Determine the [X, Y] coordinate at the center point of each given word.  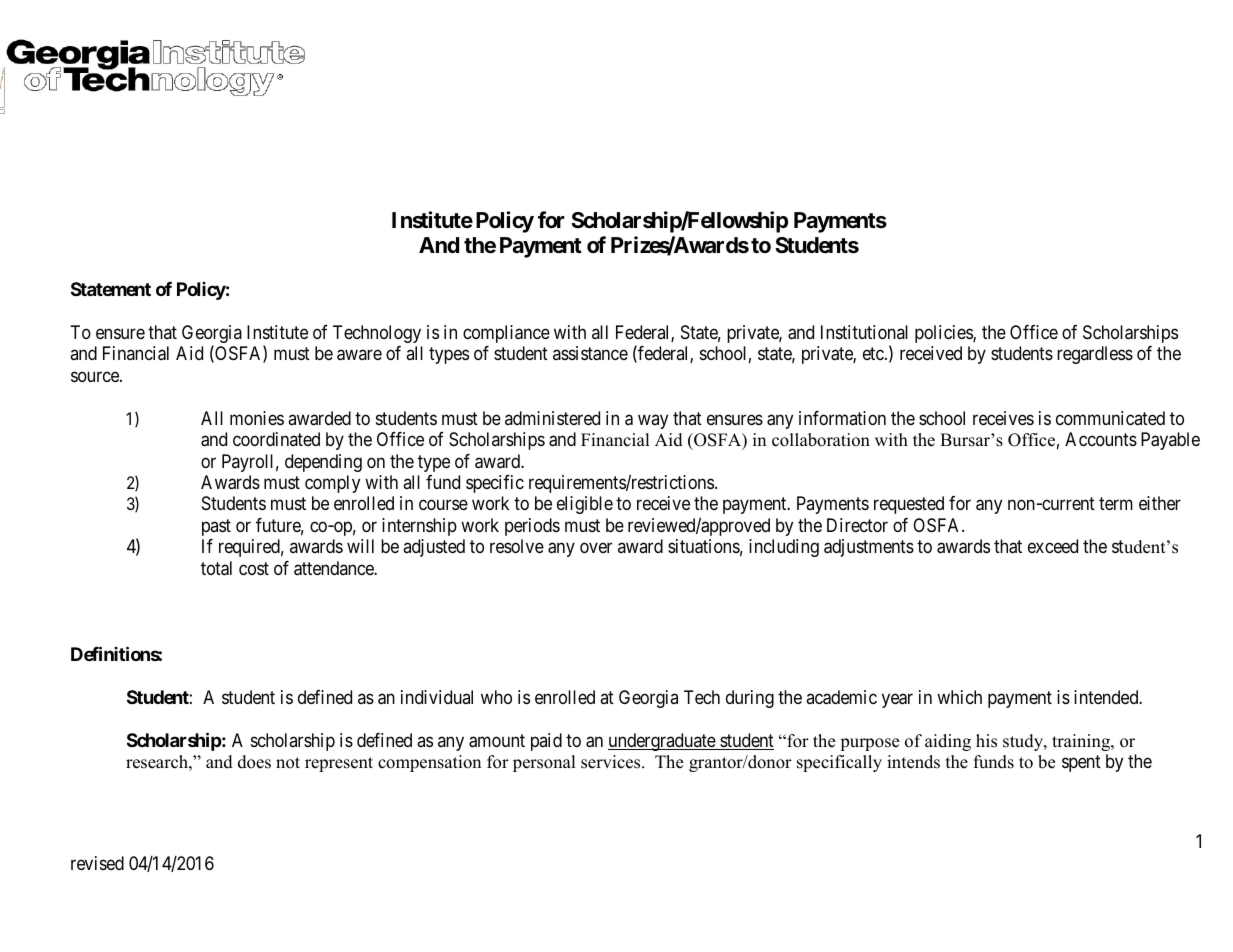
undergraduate [662, 742]
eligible [585, 505]
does [254, 762]
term [1116, 504]
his [986, 741]
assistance [590, 353]
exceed [1053, 546]
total [216, 568]
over [596, 548]
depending [323, 463]
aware [359, 355]
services [612, 762]
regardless [1095, 355]
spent [1081, 763]
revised [97, 863]
